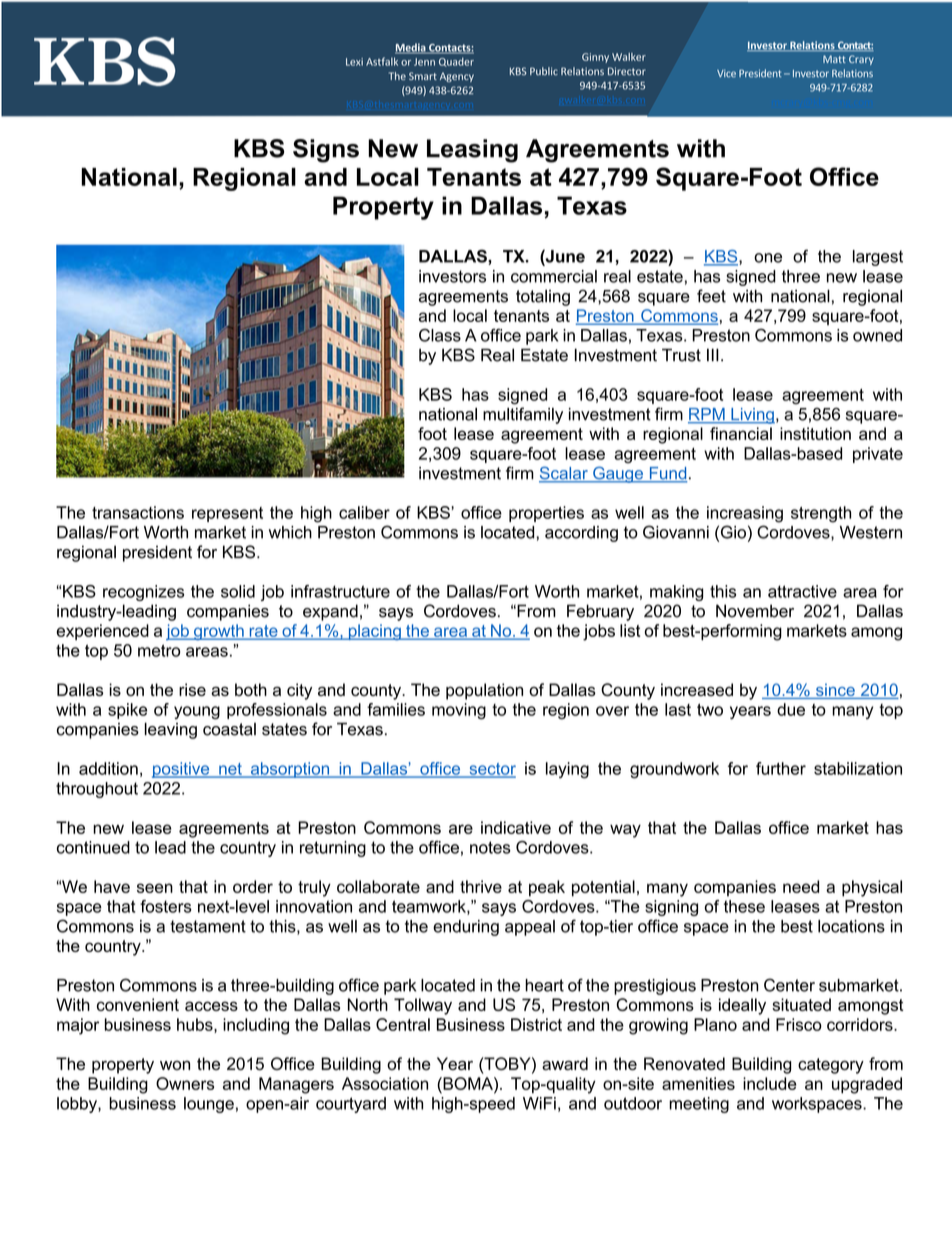  Describe the element at coordinates (802, 591) in the image. I see `attractive` at that location.
